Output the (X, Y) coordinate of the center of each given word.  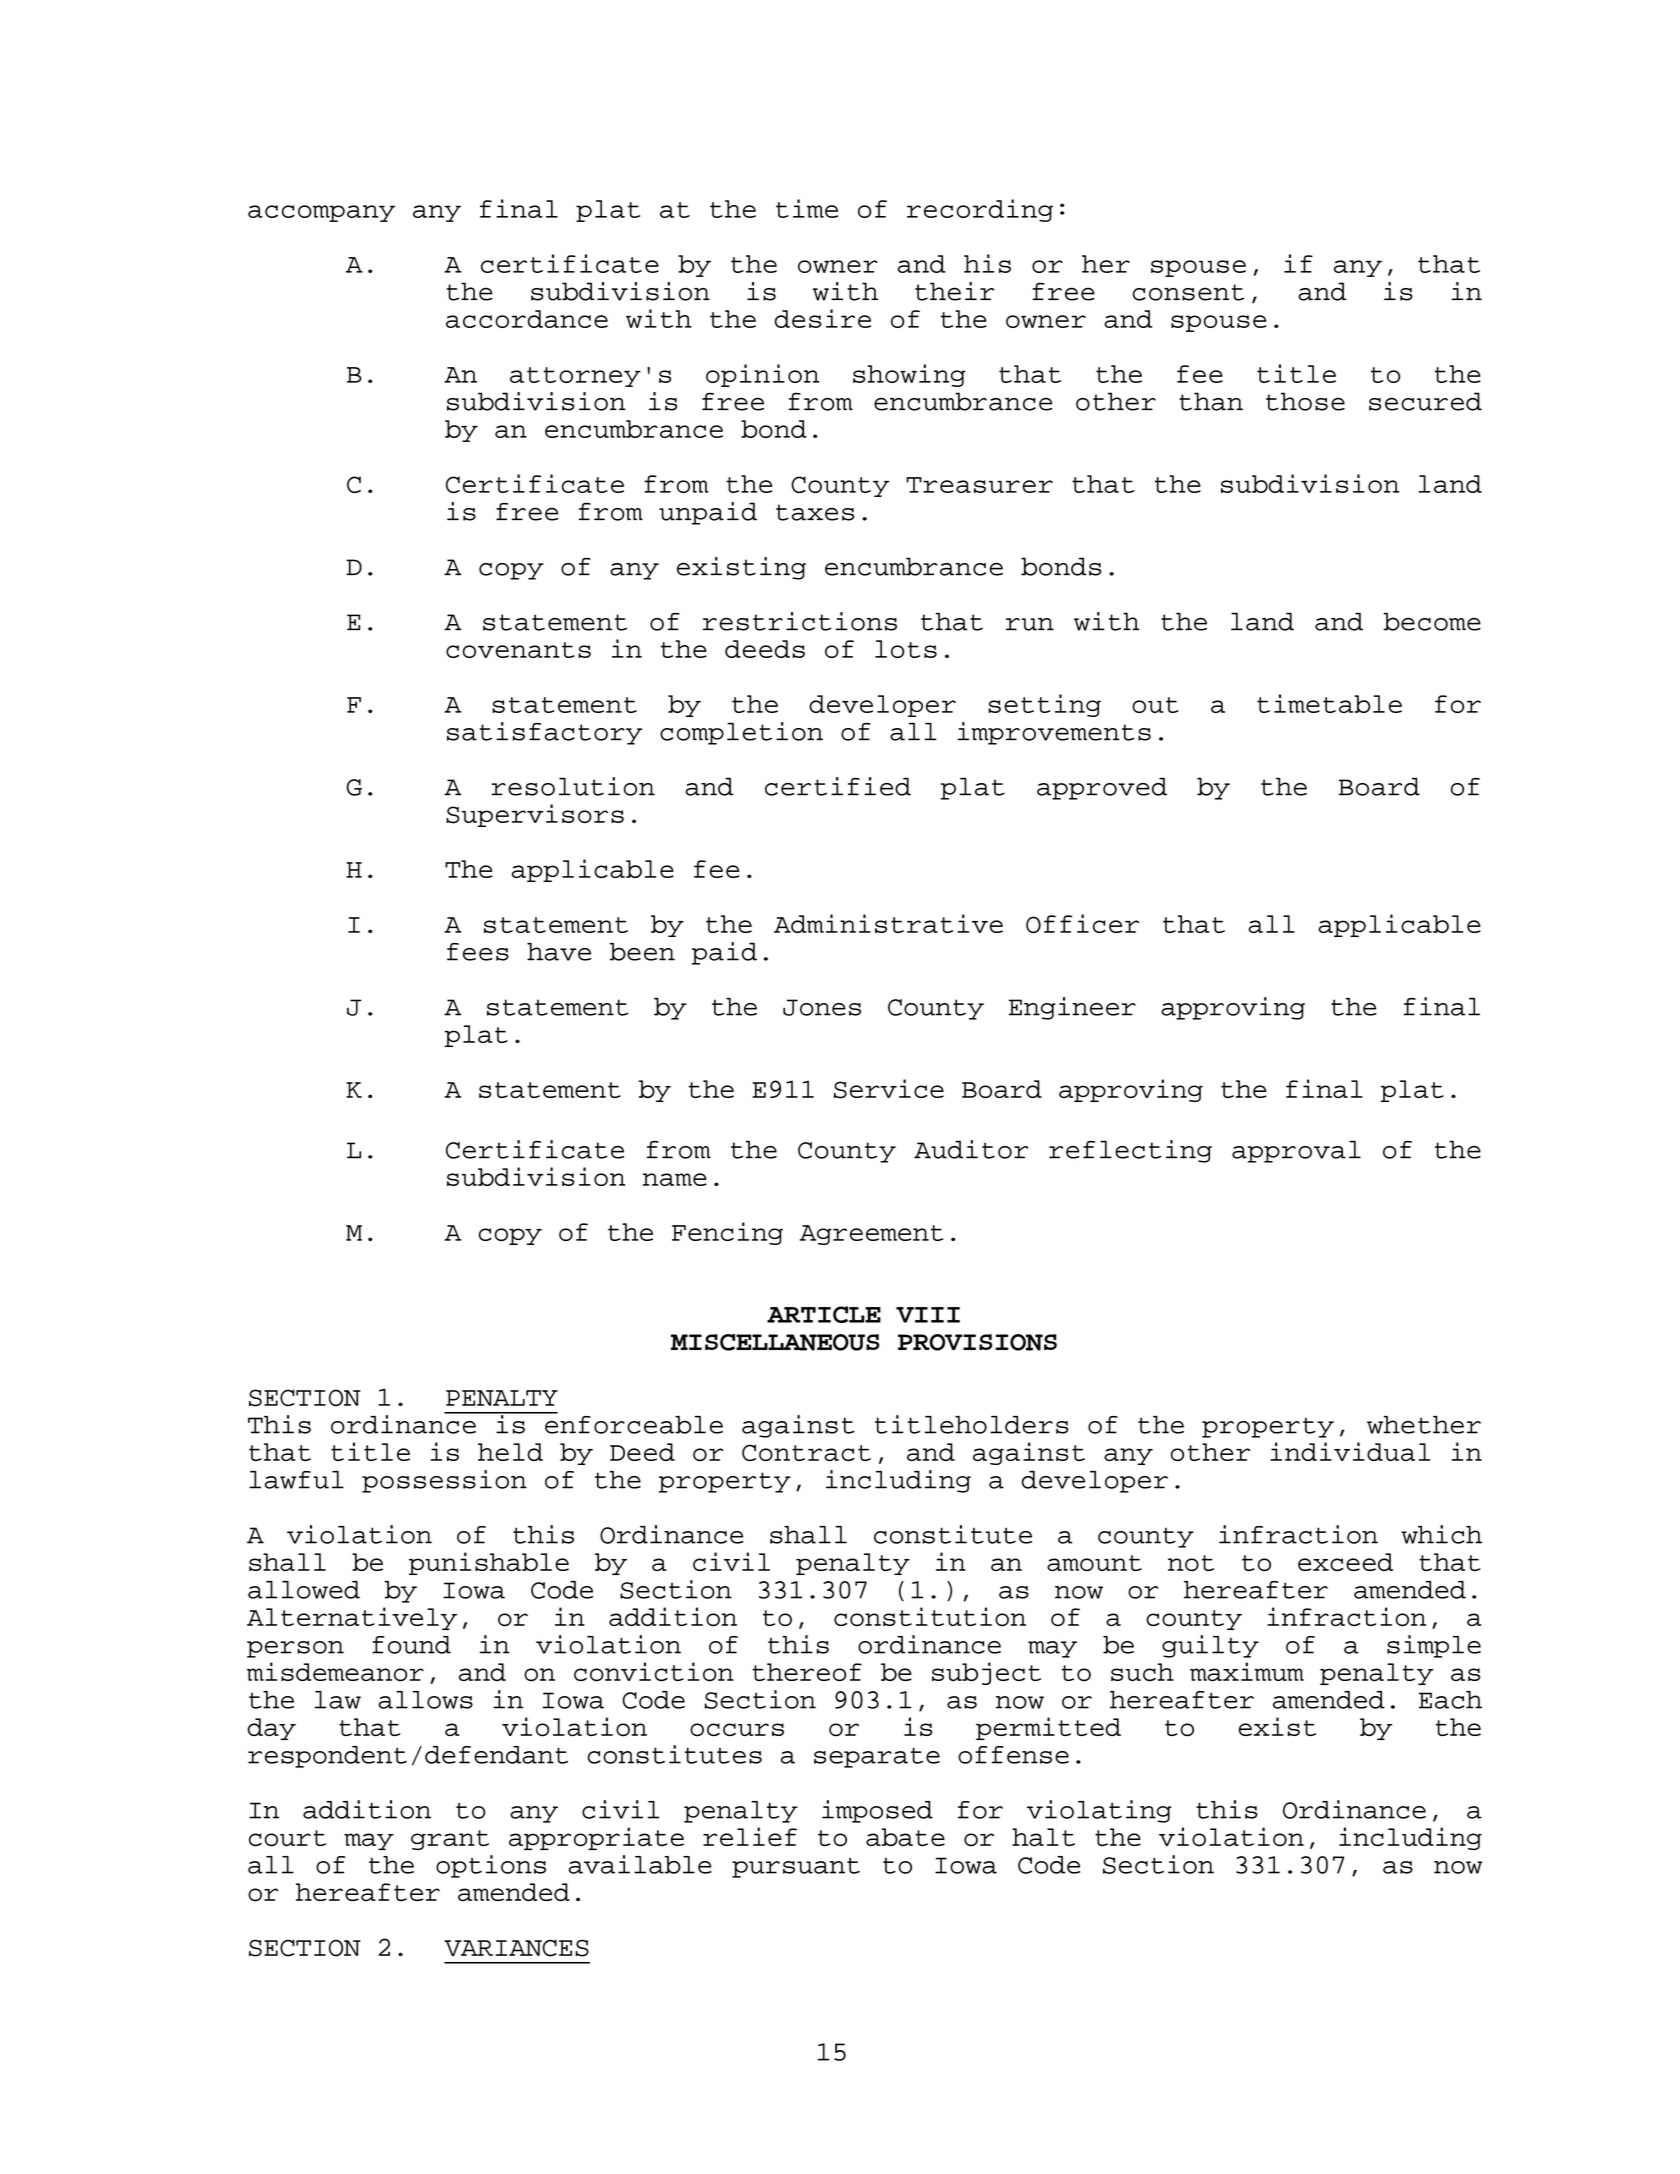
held (510, 1452)
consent (1188, 292)
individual (1350, 1451)
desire (822, 318)
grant (450, 1840)
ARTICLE (824, 1314)
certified (838, 786)
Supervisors (535, 815)
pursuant (796, 1867)
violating (1099, 1811)
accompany (321, 213)
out (1155, 705)
